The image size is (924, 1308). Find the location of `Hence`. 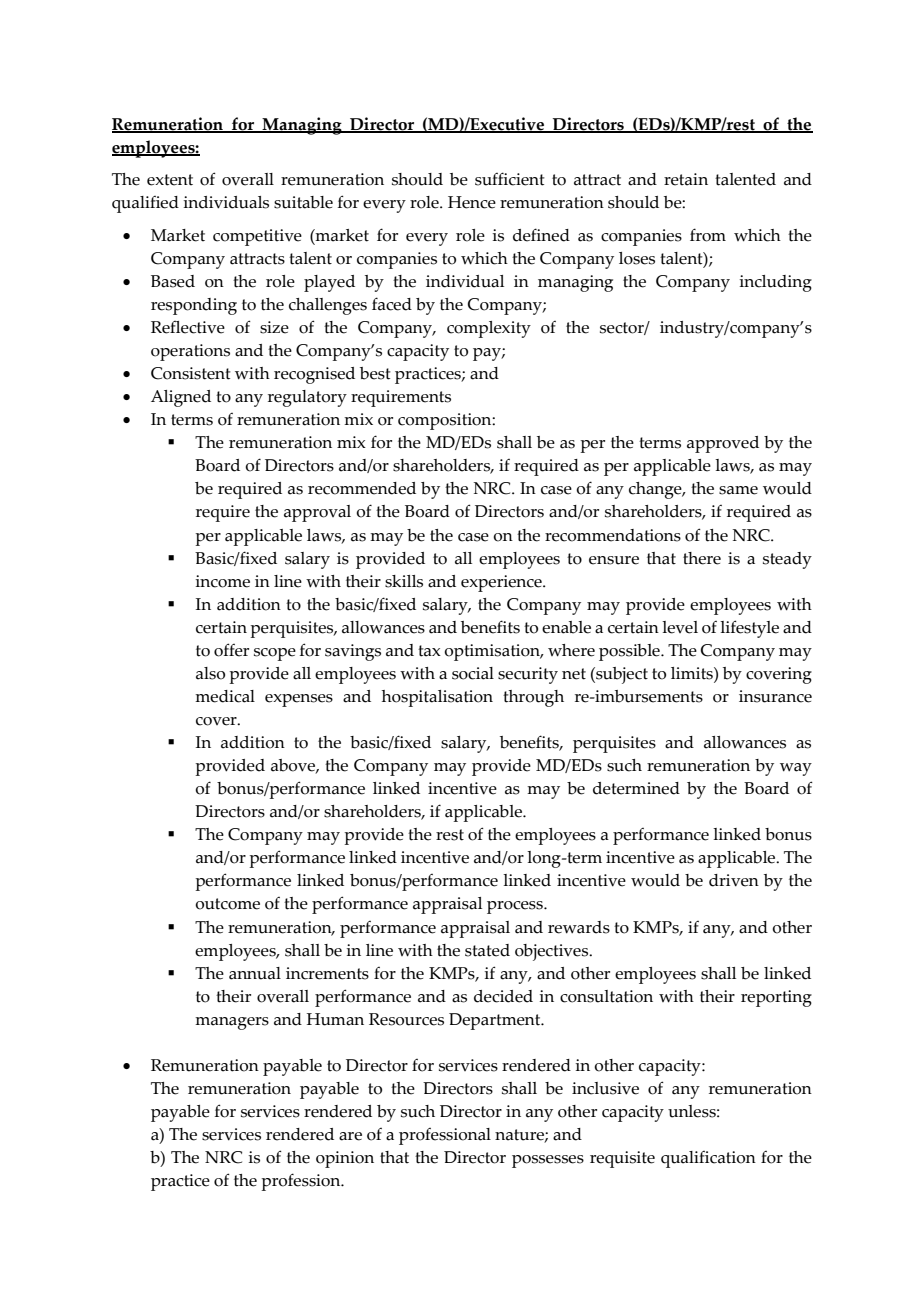

Hence is located at coordinates (472, 202).
